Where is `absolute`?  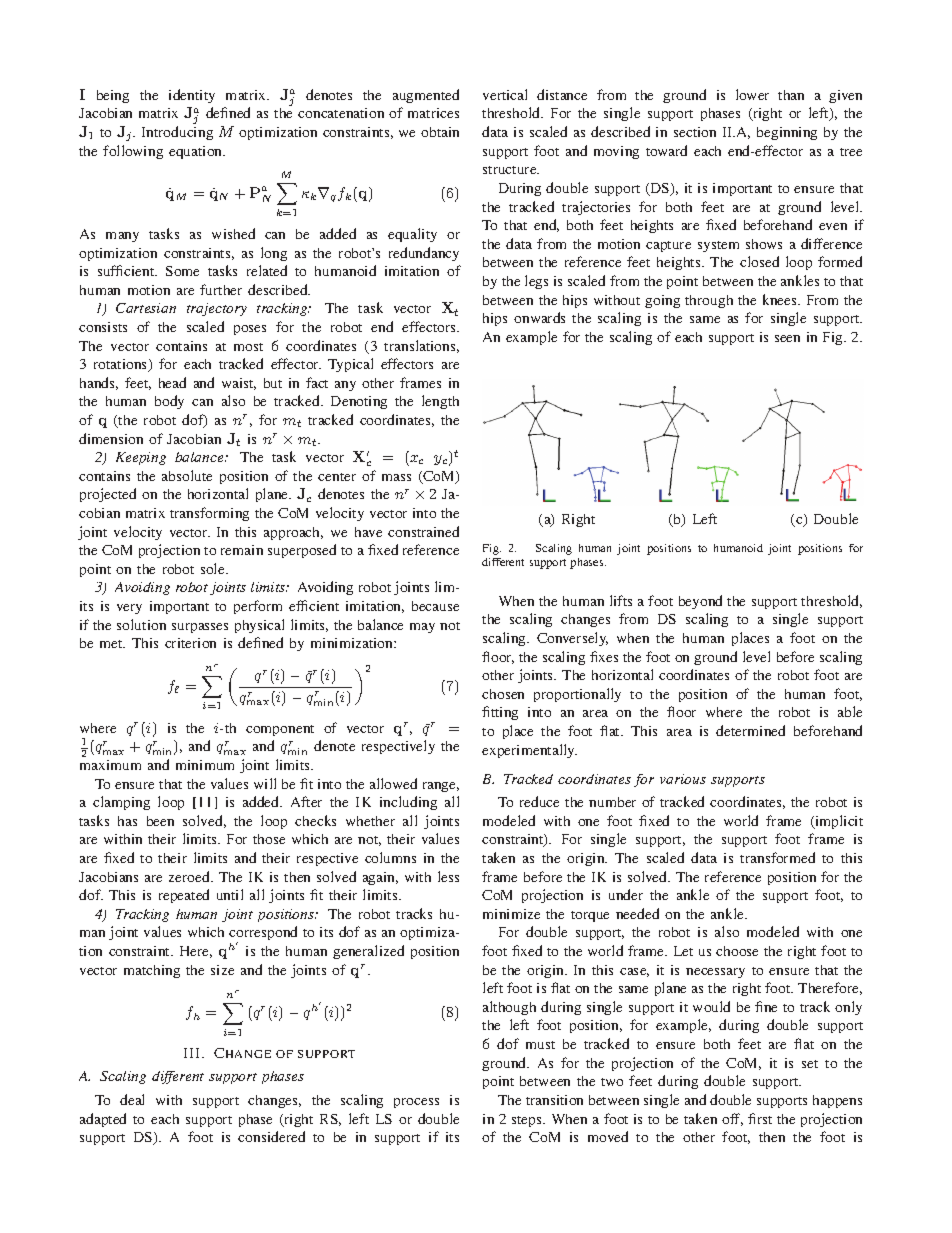 absolute is located at coordinates (187, 475).
